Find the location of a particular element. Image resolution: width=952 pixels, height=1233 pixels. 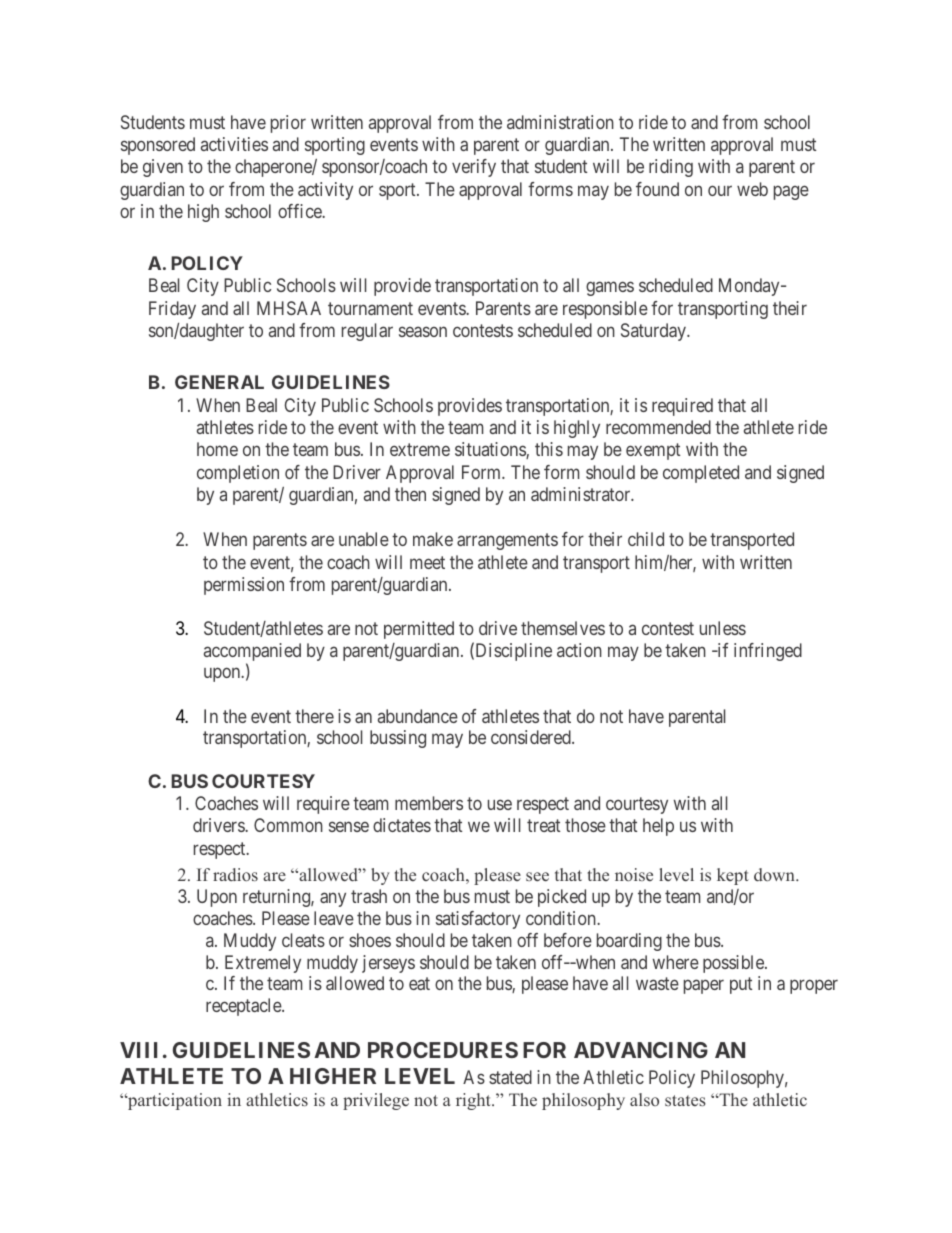

verify is located at coordinates (474, 168).
